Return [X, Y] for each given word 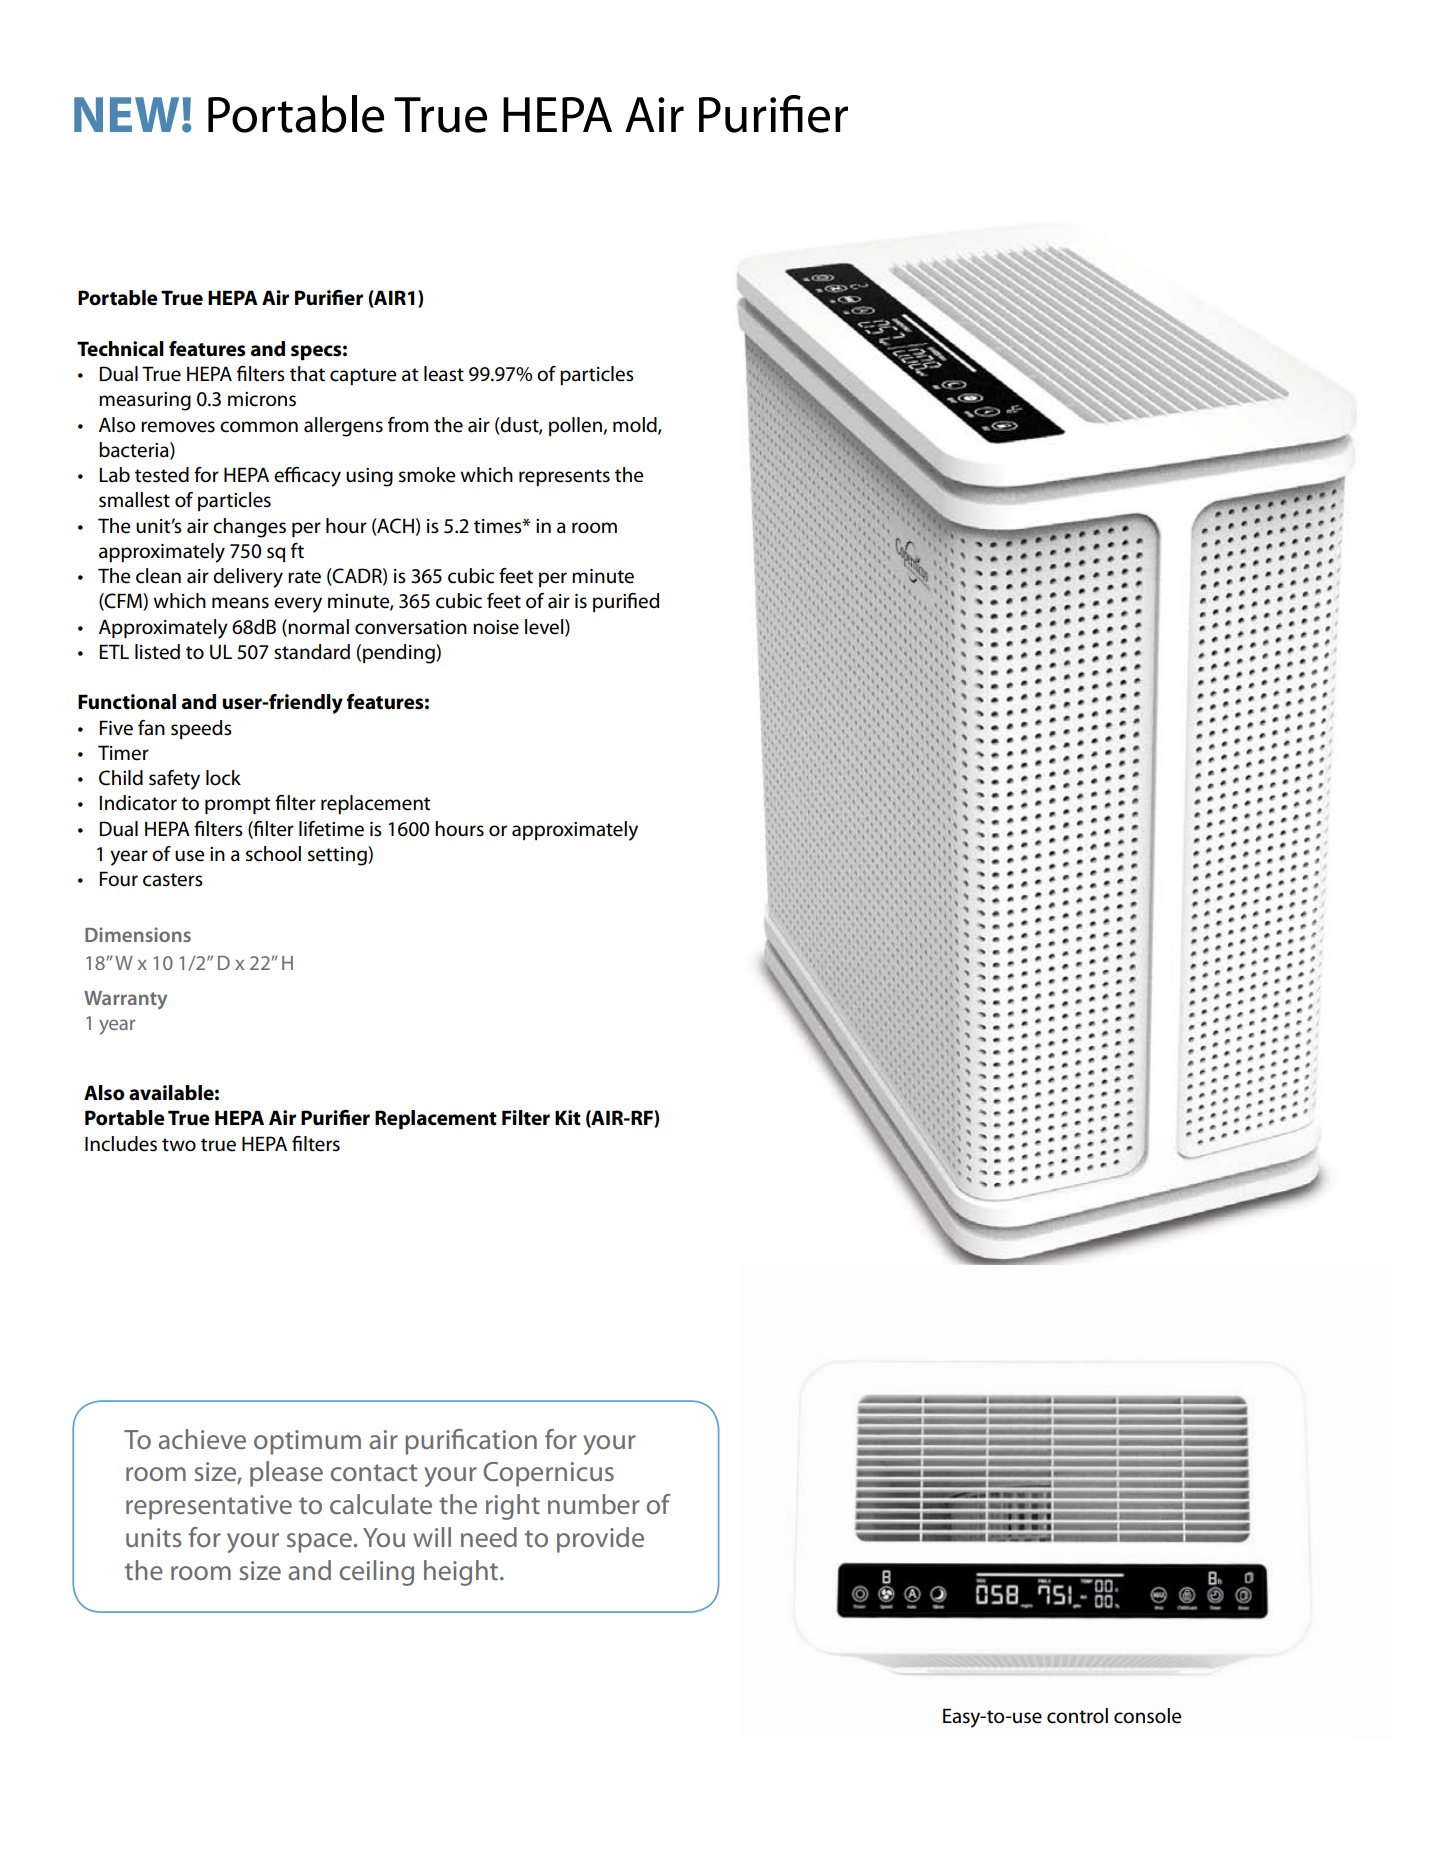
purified [626, 602]
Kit [568, 1118]
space [319, 1543]
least [444, 374]
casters [173, 880]
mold [636, 425]
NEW [126, 114]
